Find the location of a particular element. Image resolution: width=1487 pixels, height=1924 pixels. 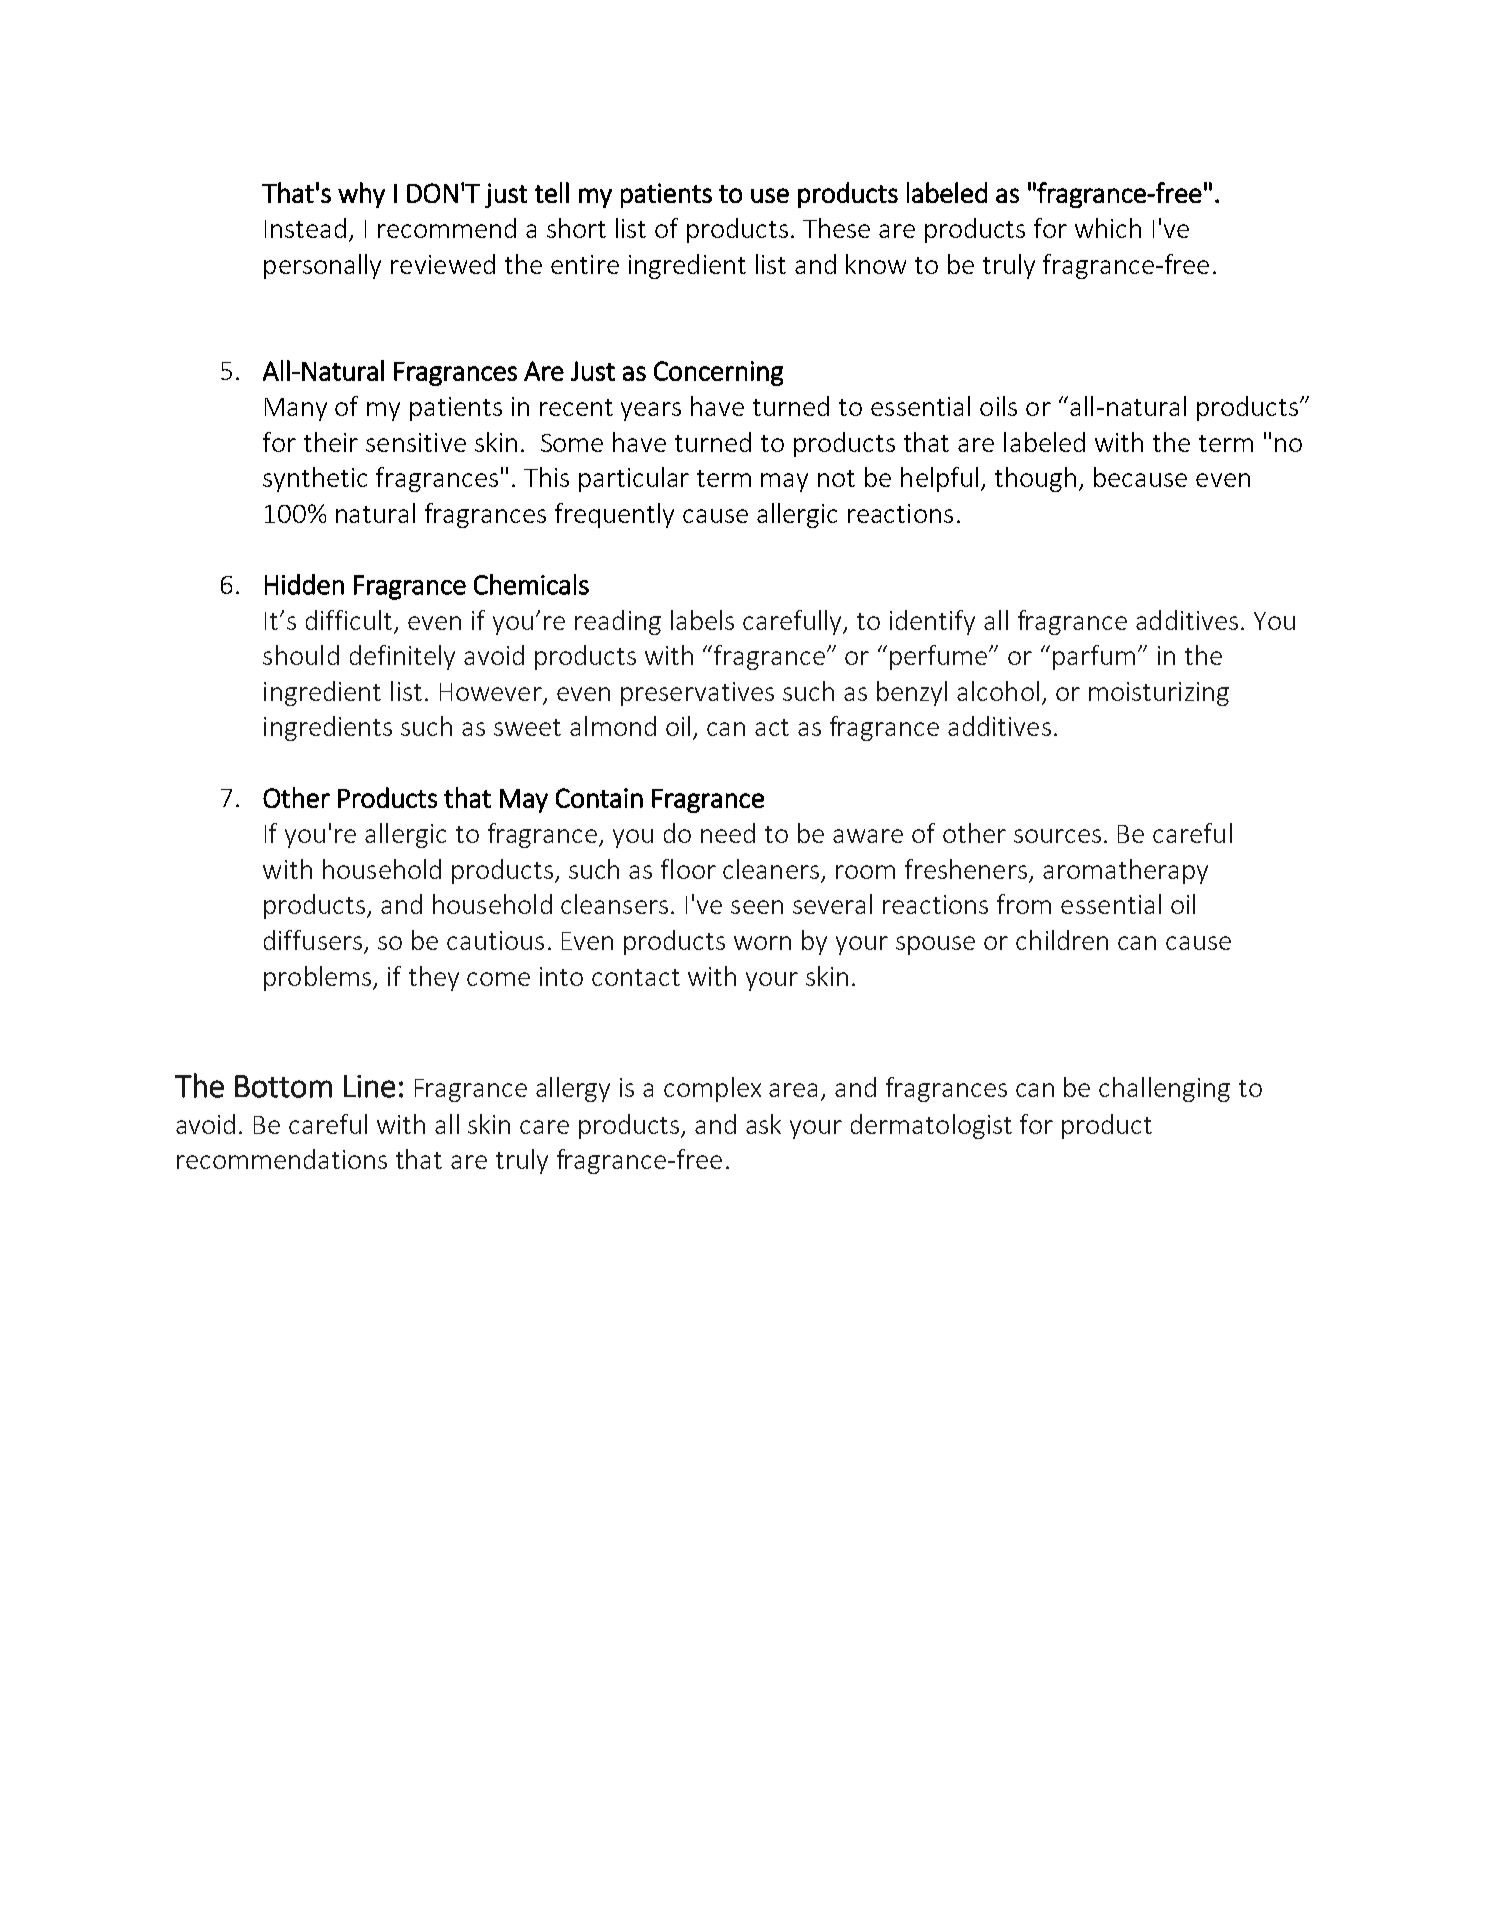

why is located at coordinates (361, 195).
